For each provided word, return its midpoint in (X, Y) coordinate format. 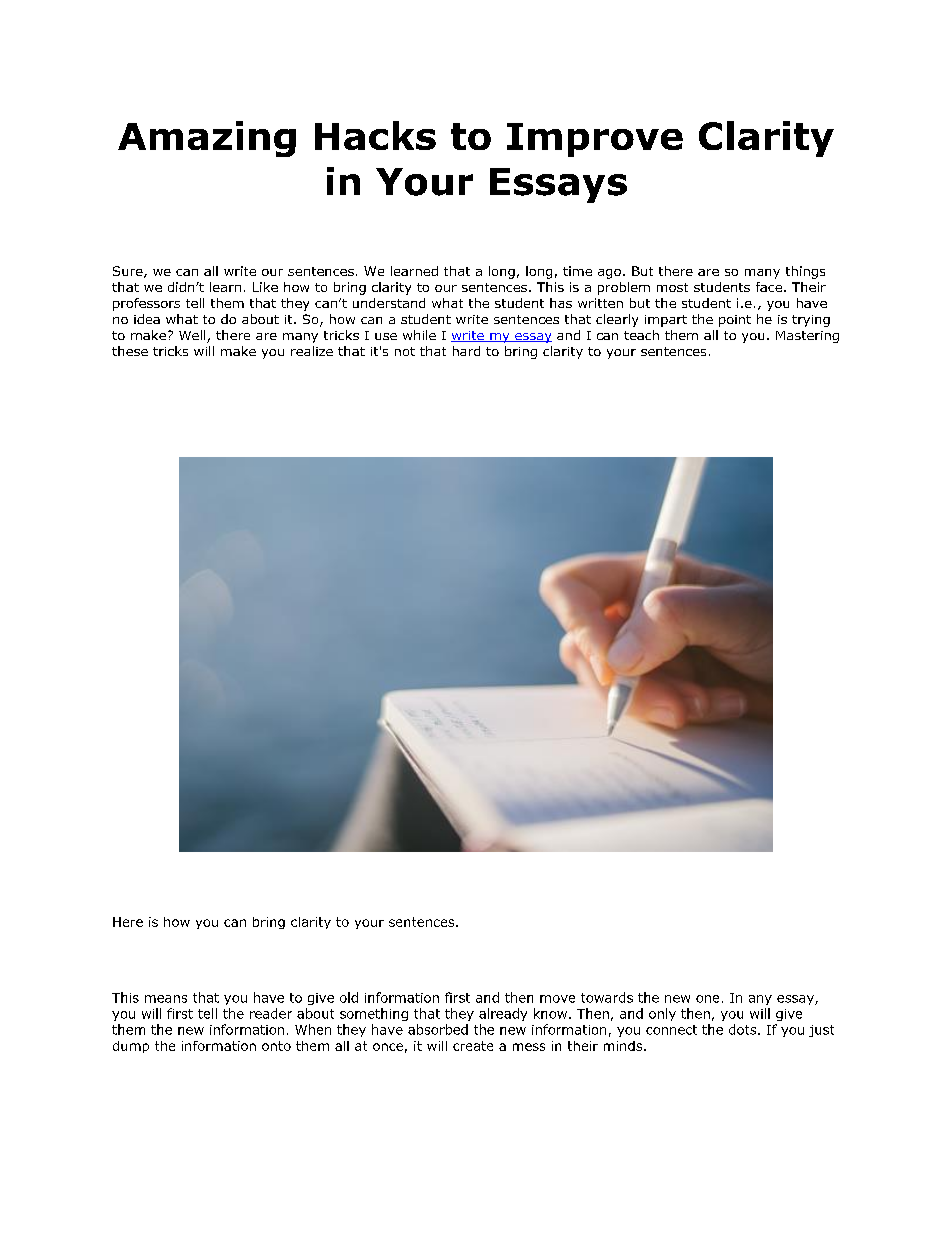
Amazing (207, 139)
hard (466, 351)
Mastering (807, 337)
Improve (595, 140)
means (166, 999)
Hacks (375, 135)
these (130, 351)
